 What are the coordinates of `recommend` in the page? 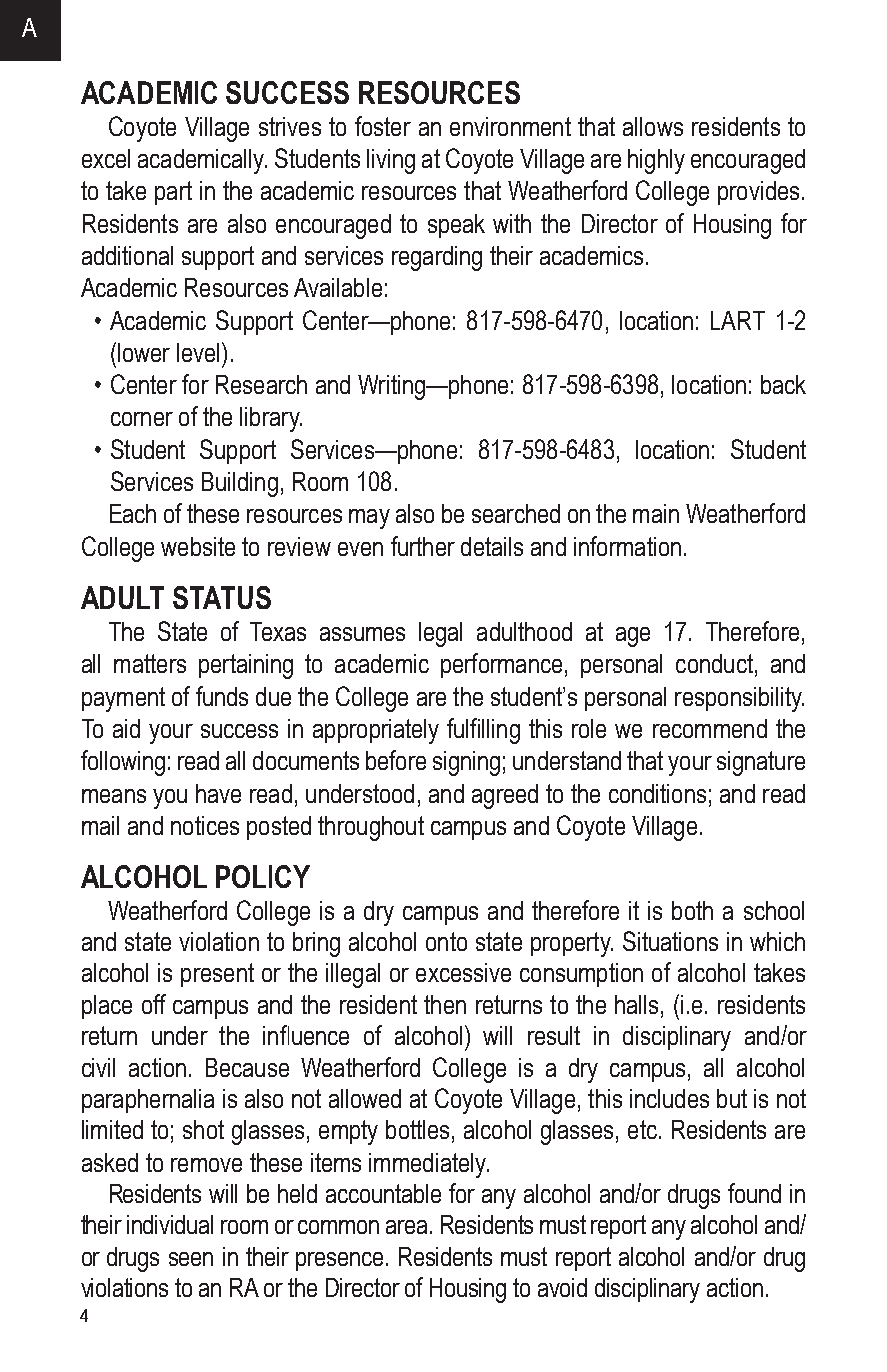 It's located at (710, 728).
